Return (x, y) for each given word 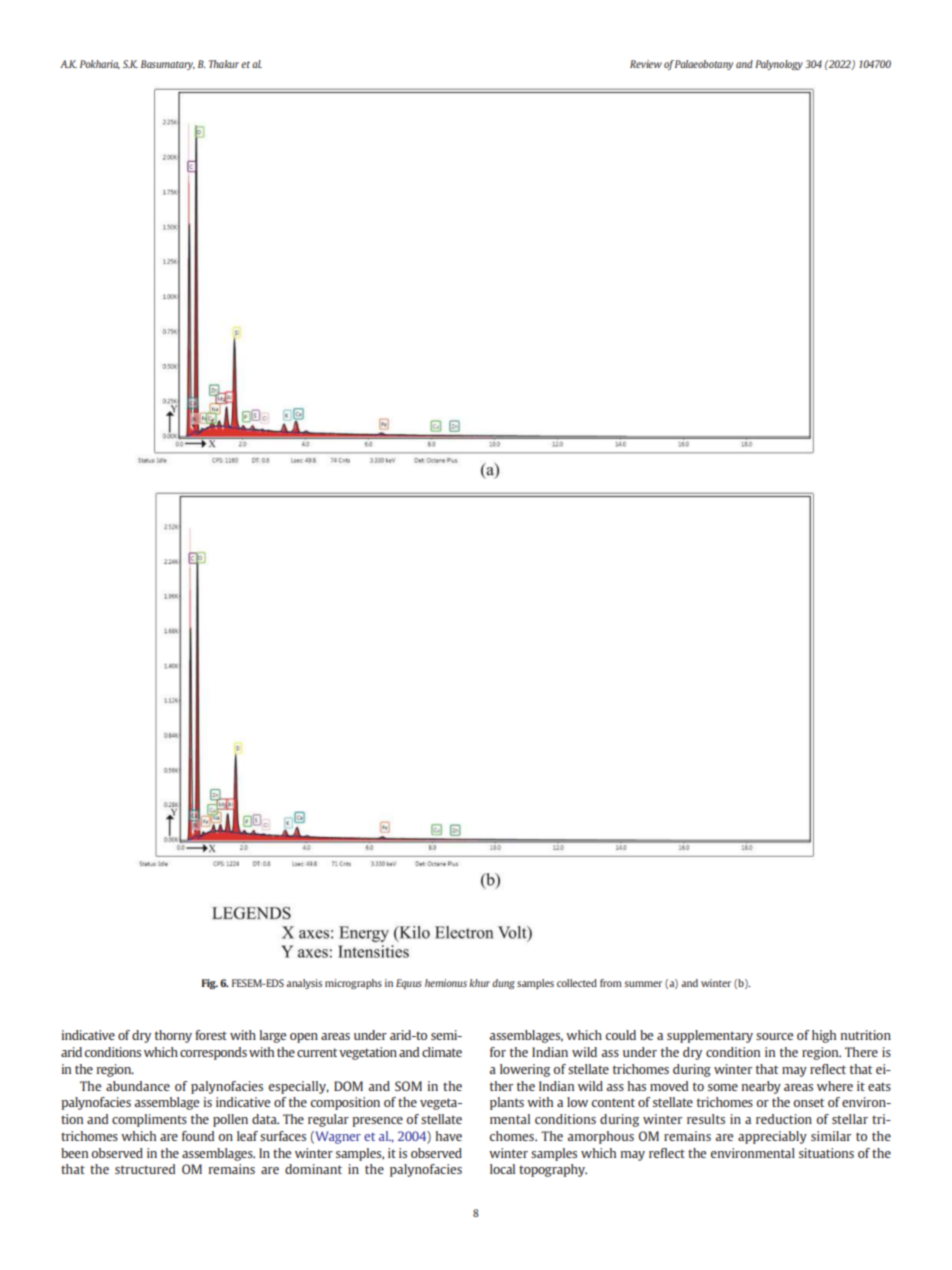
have (449, 1136)
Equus (409, 984)
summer (643, 984)
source (774, 1036)
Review (646, 64)
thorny (173, 1036)
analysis (304, 984)
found (198, 1136)
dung (503, 984)
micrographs (353, 984)
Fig (210, 984)
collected (577, 983)
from (611, 983)
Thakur (224, 64)
